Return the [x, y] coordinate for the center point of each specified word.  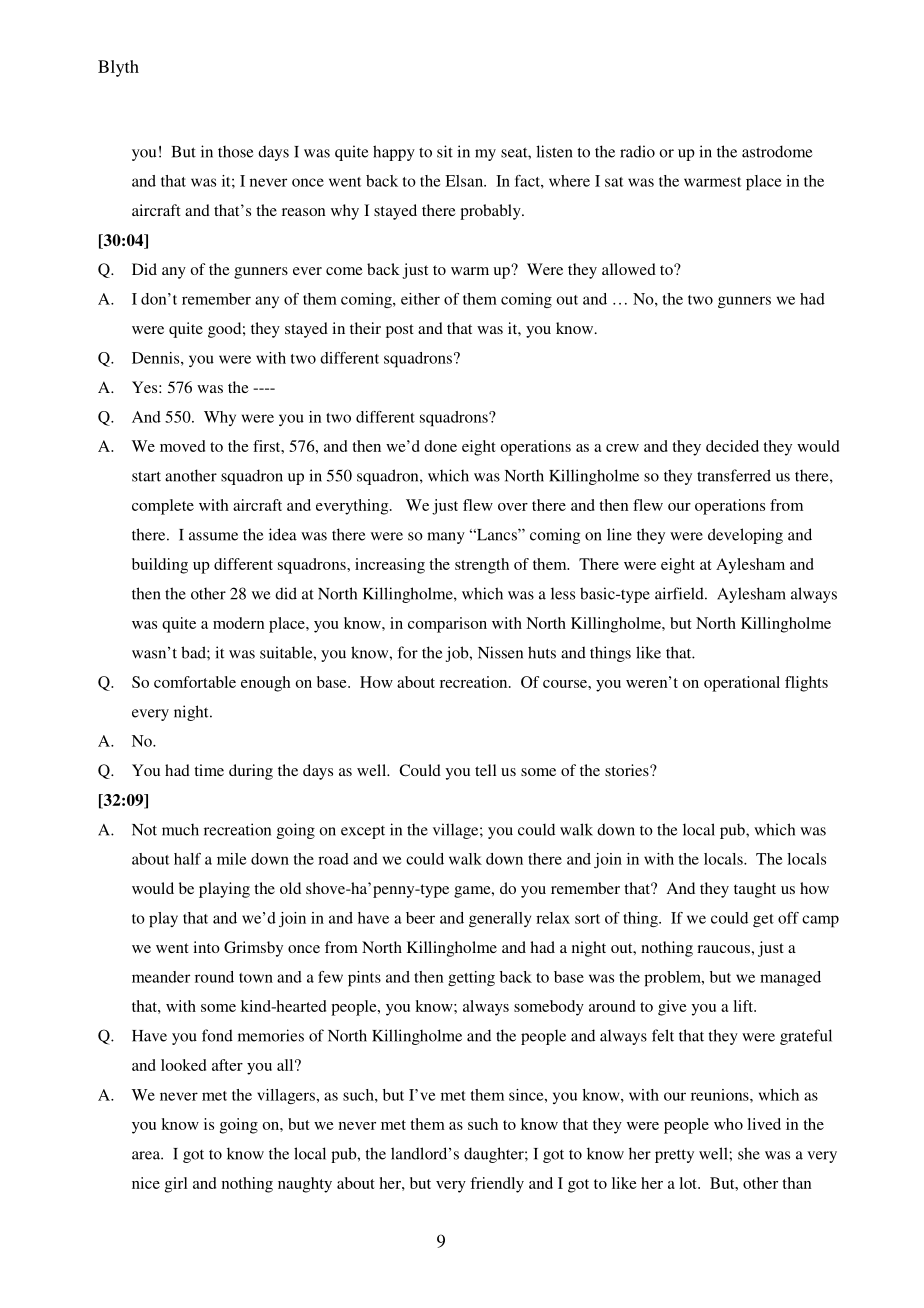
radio [637, 151]
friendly [497, 1185]
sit [445, 151]
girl [176, 1185]
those [235, 152]
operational [742, 684]
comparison [447, 625]
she [749, 1153]
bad [194, 652]
